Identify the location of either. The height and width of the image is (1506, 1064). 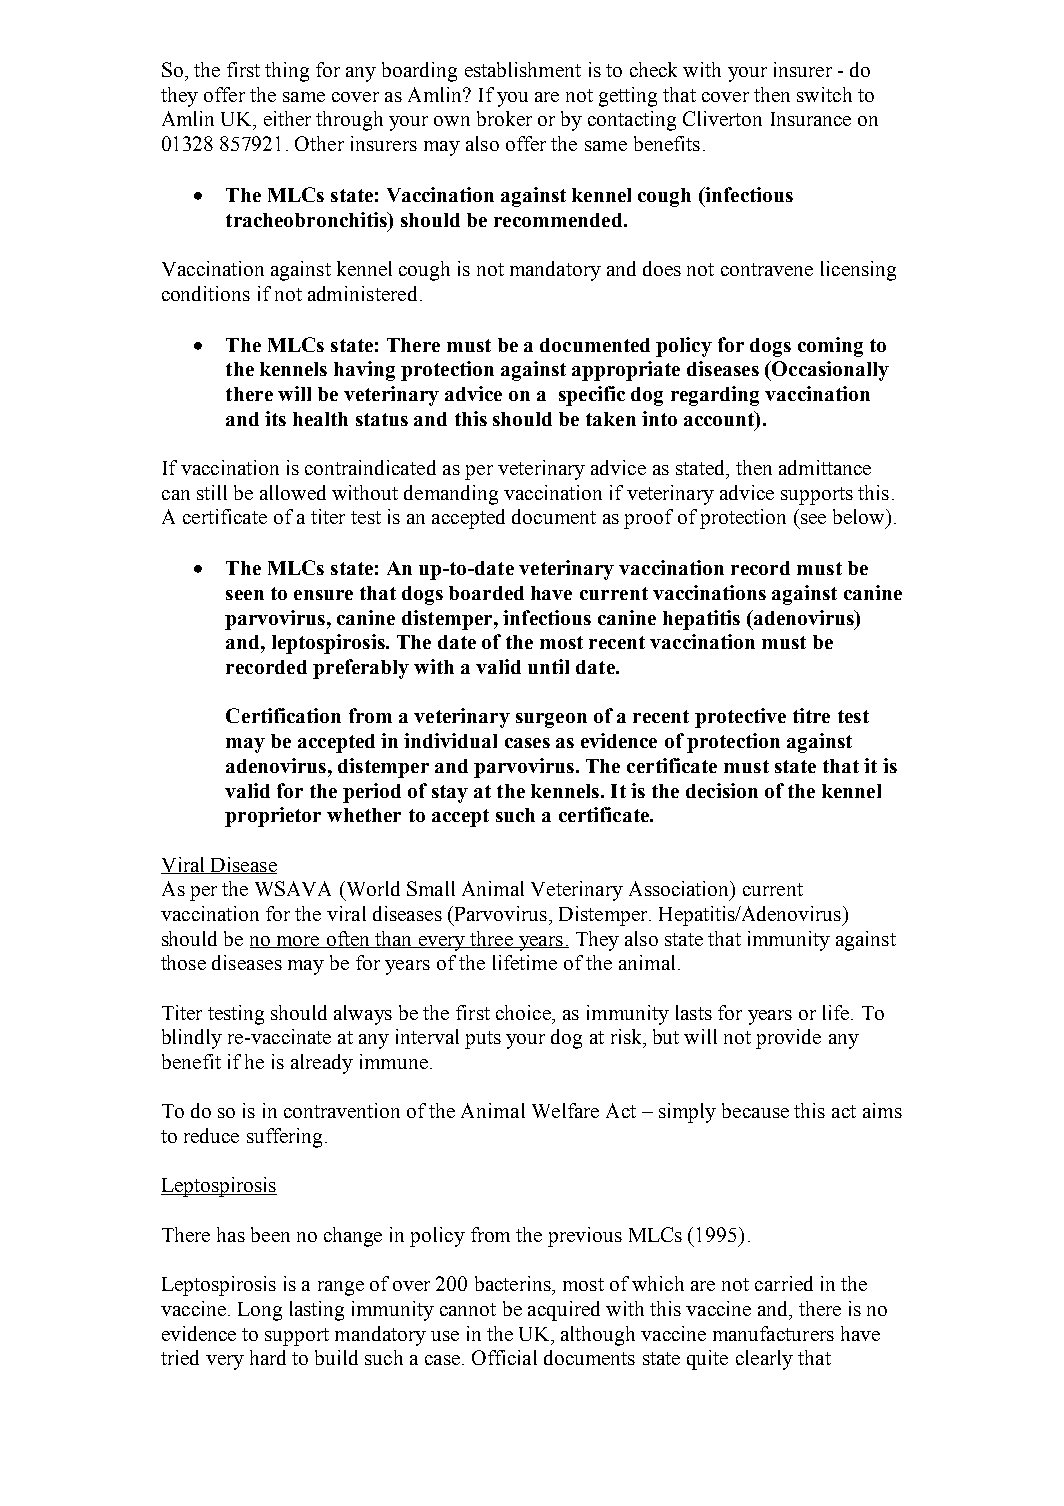
(287, 118).
